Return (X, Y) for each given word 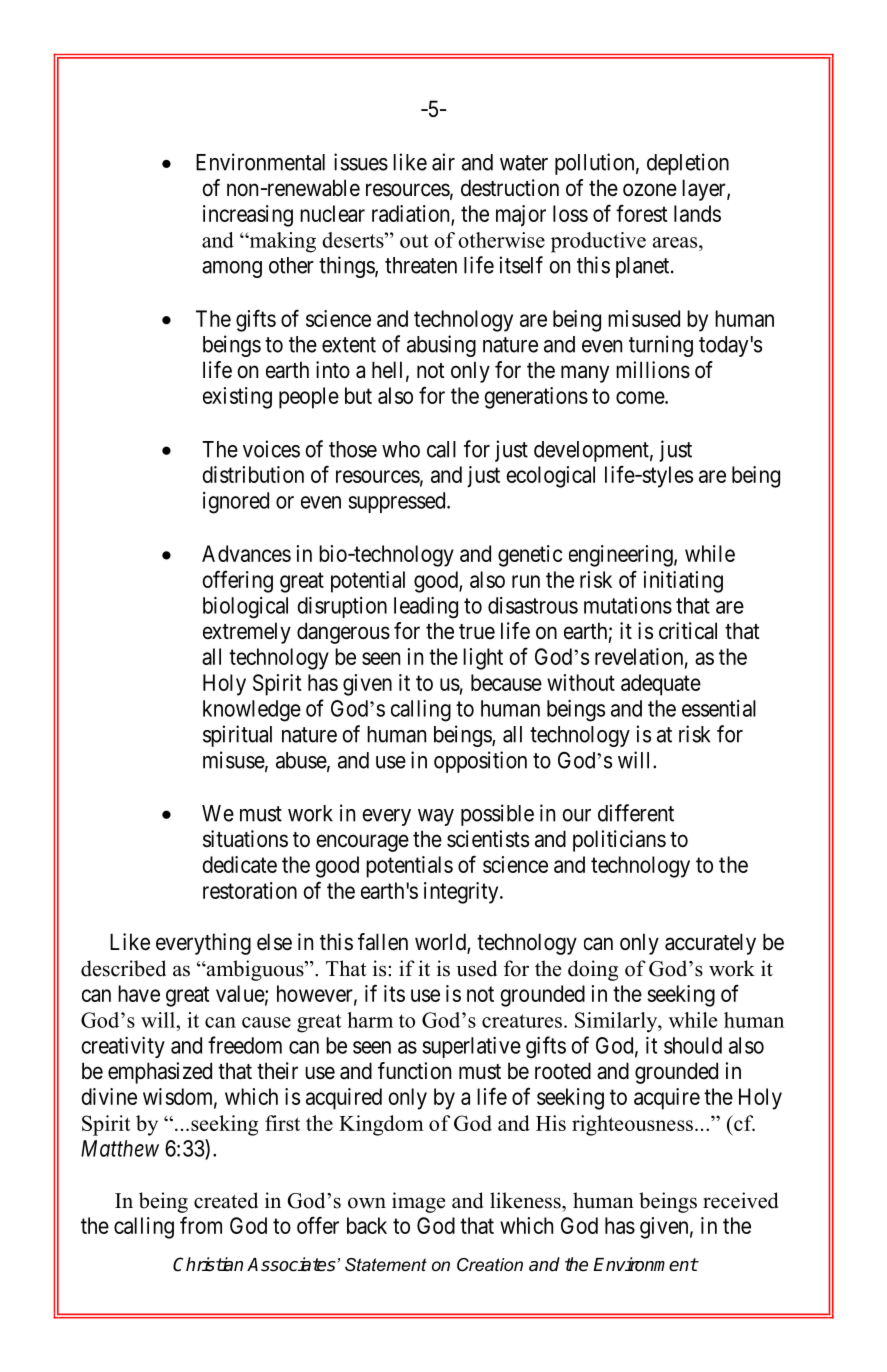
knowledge (252, 711)
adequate (661, 685)
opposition (480, 762)
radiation (412, 214)
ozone (650, 190)
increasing (248, 216)
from (201, 1225)
